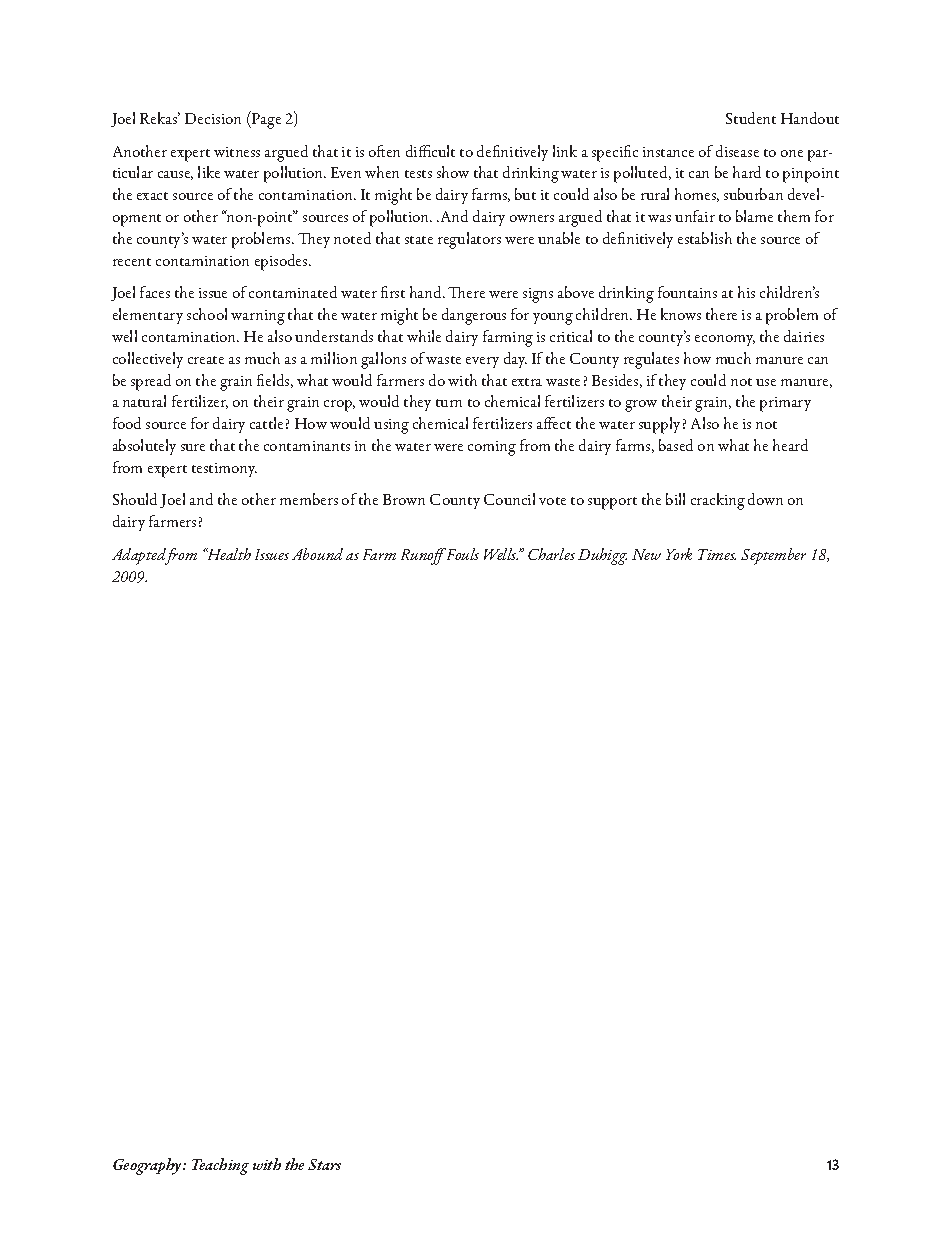 The height and width of the document is (1233, 952). What do you see at coordinates (224, 470) in the document?
I see `testimony` at bounding box center [224, 470].
